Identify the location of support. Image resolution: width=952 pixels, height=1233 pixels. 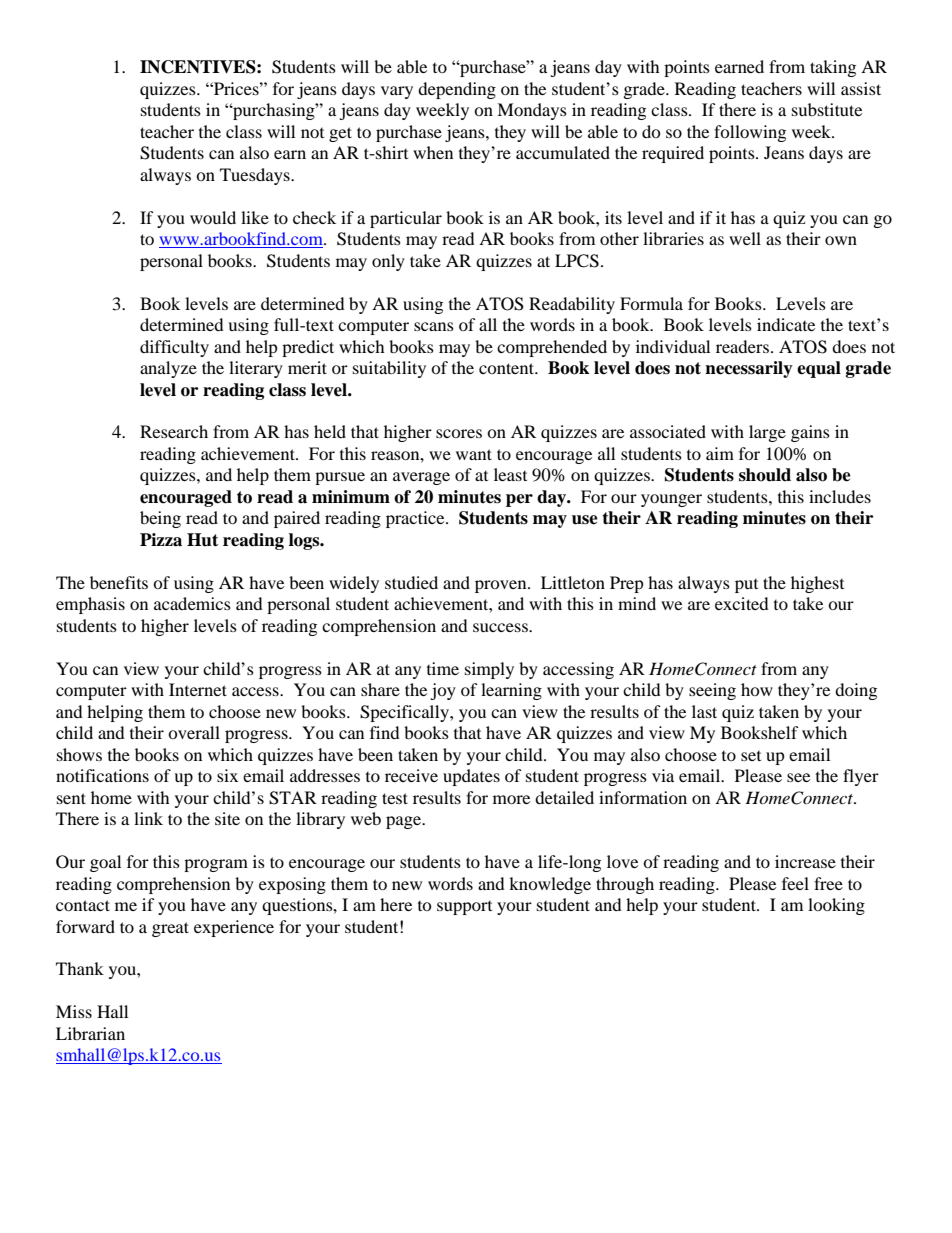
(464, 908).
